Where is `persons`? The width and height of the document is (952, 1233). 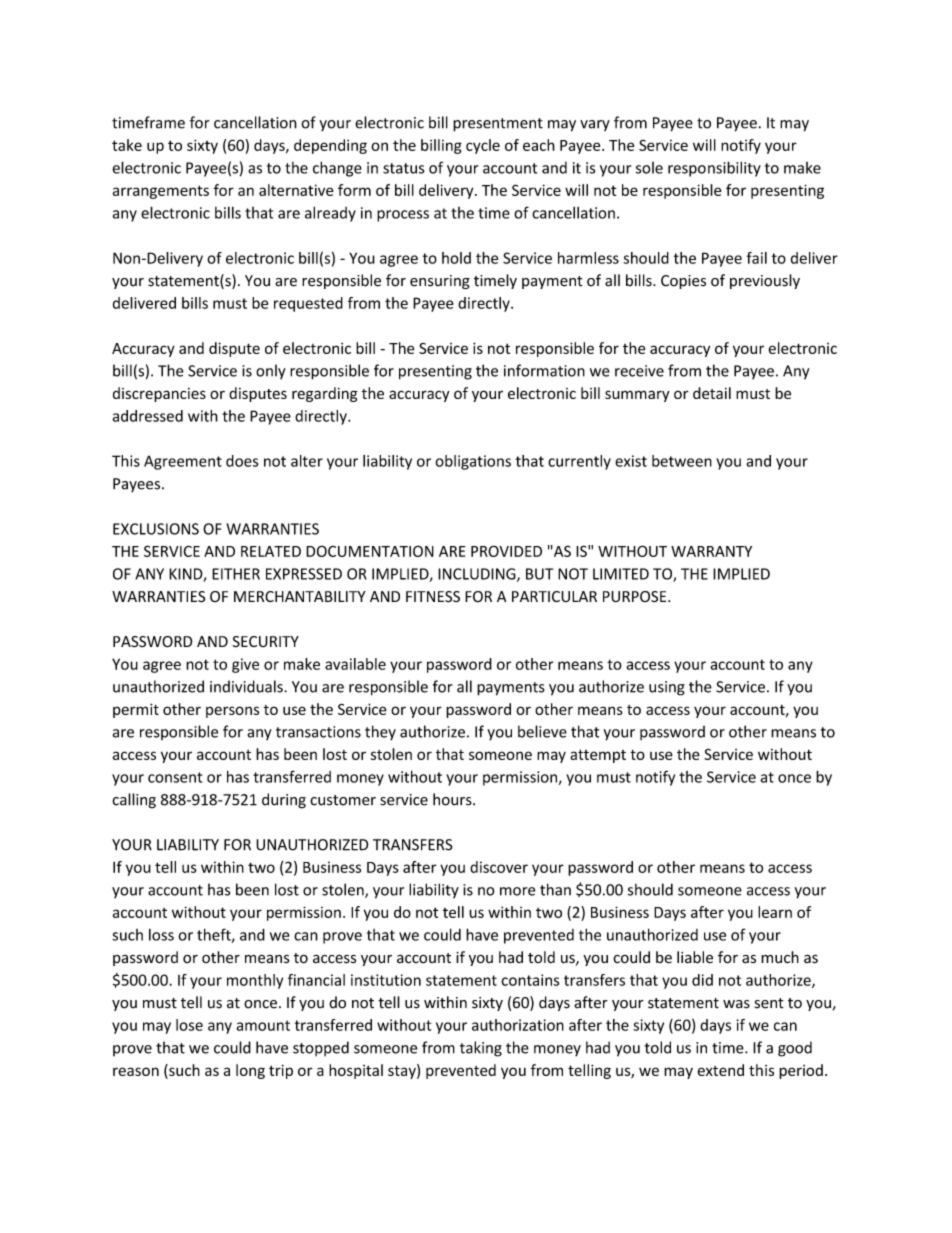
persons is located at coordinates (232, 712).
